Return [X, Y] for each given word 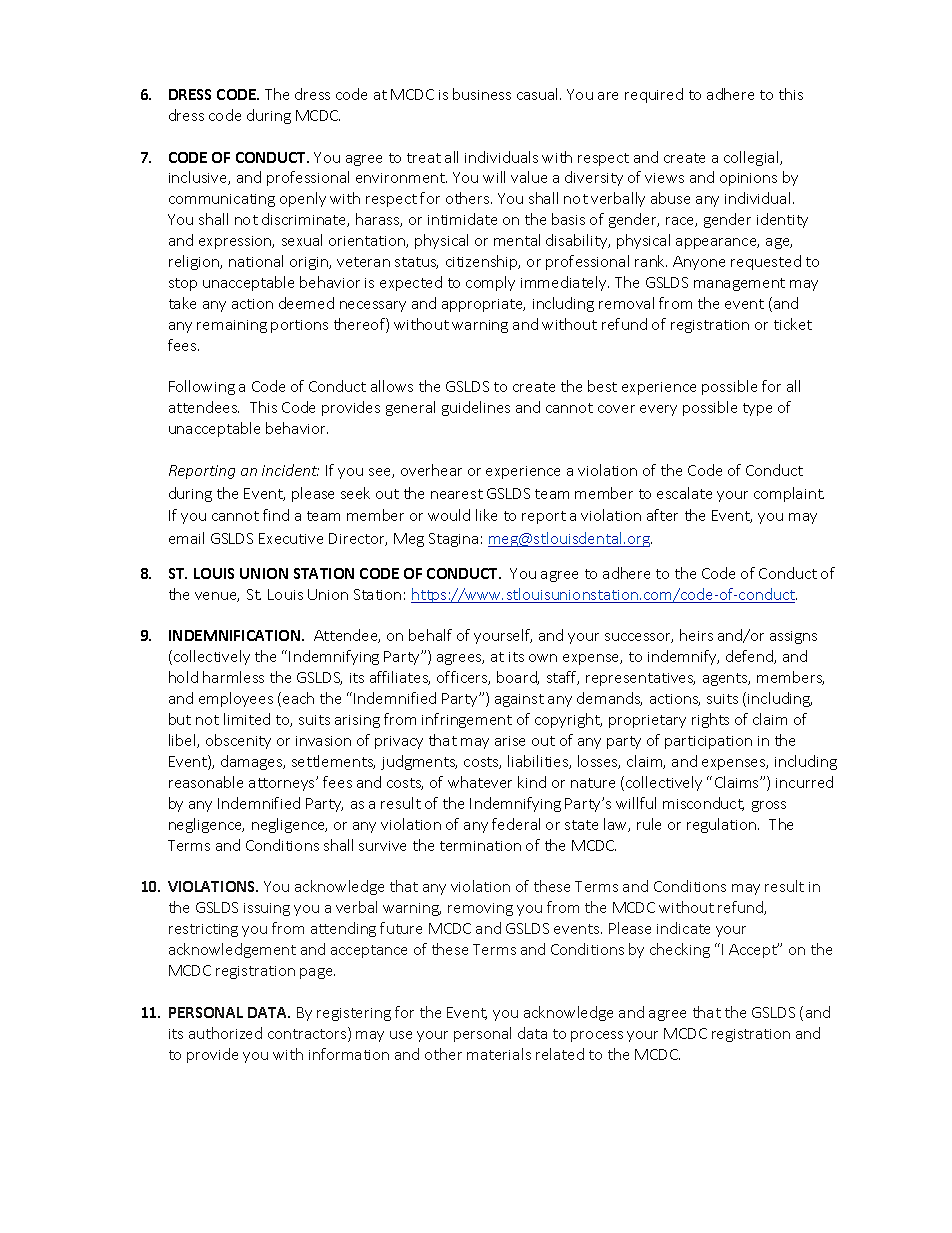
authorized [225, 1033]
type [757, 409]
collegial [752, 158]
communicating [222, 200]
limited [247, 719]
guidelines [476, 408]
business [482, 94]
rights [710, 720]
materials [499, 1054]
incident [290, 470]
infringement [467, 720]
